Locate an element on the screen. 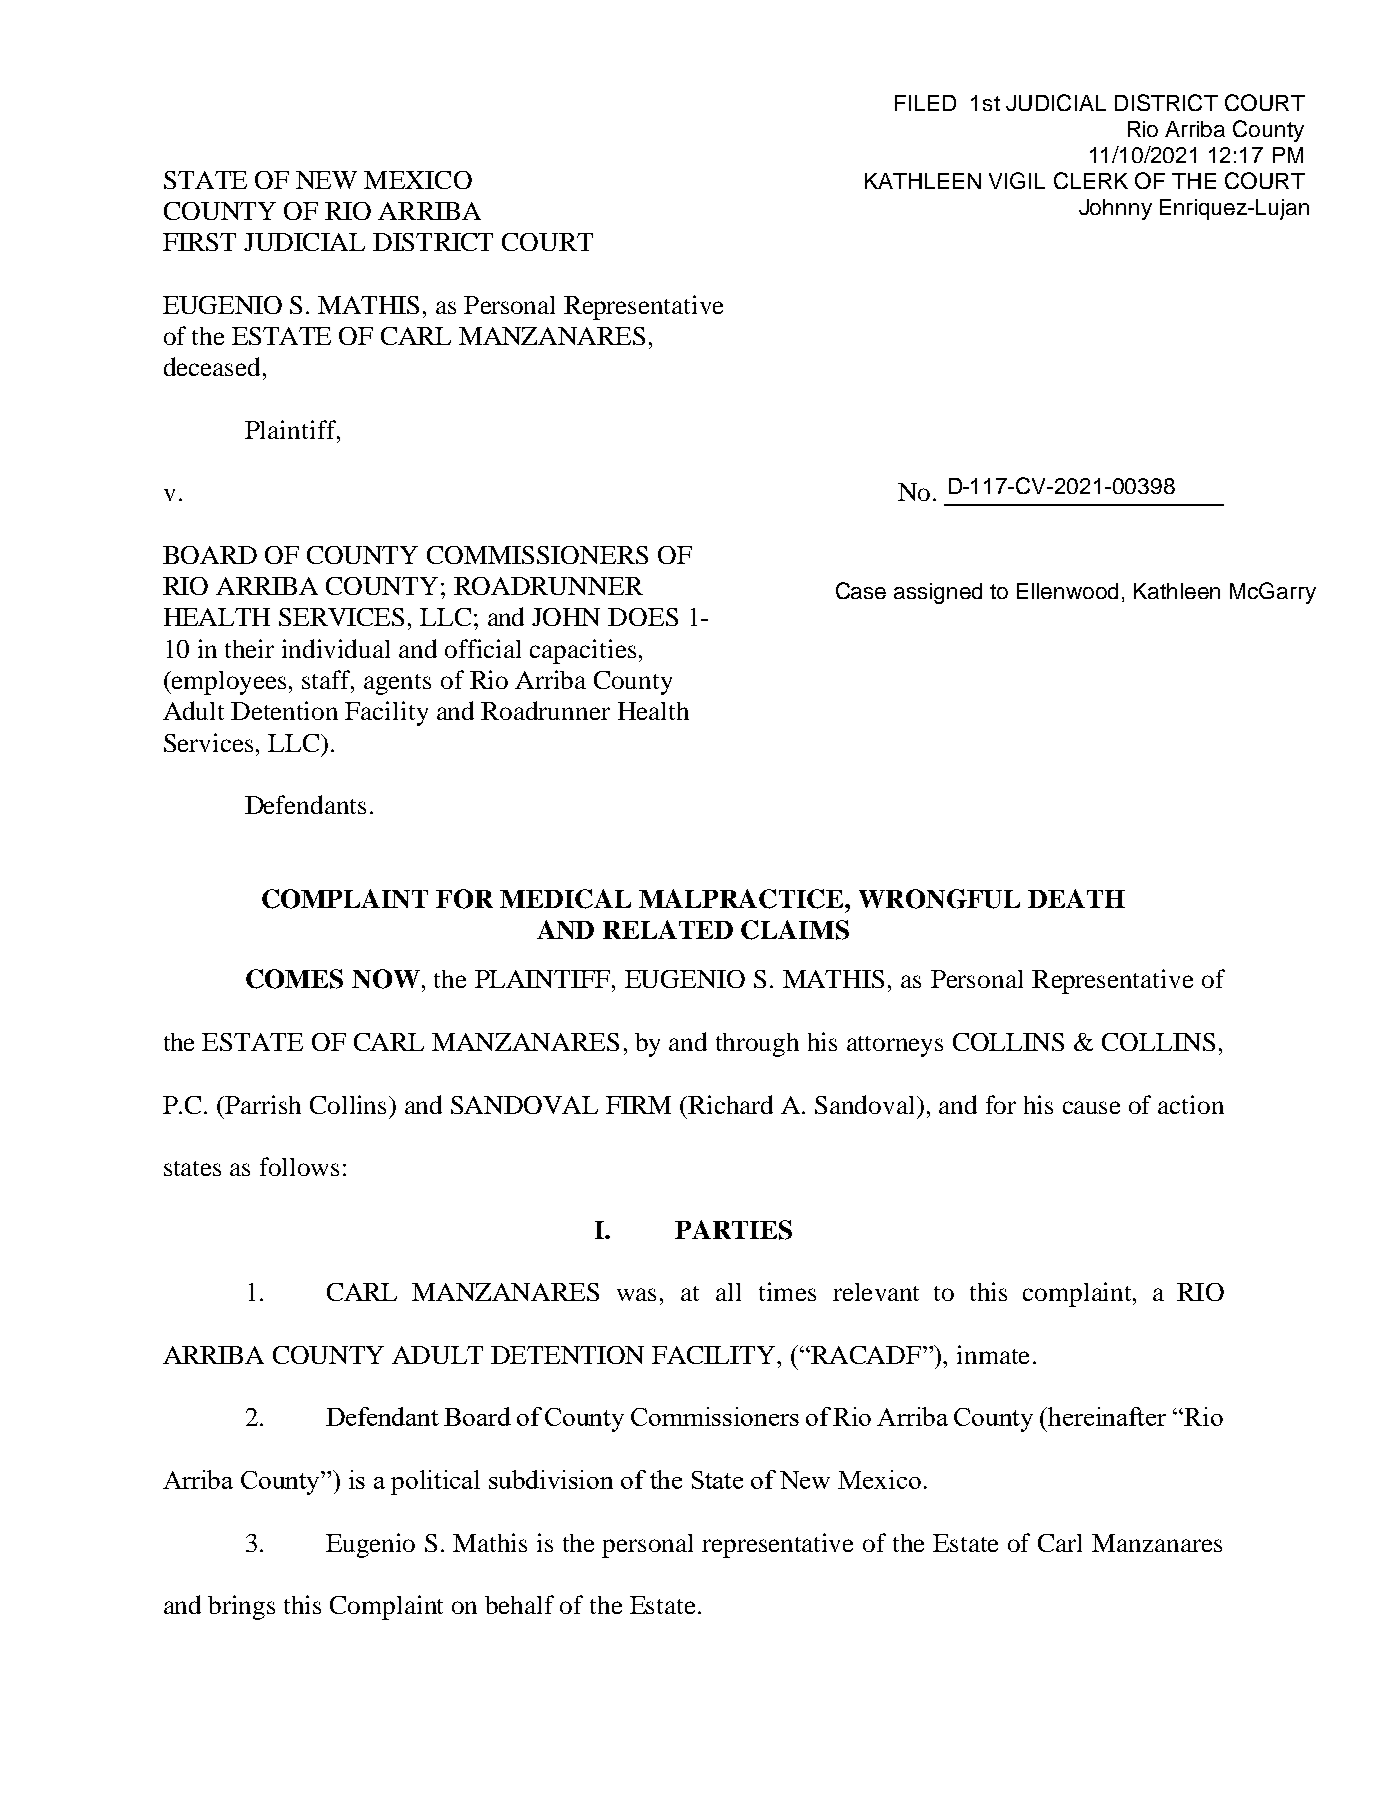 The width and height of the screenshot is (1387, 1795). CLERK is located at coordinates (1091, 180).
